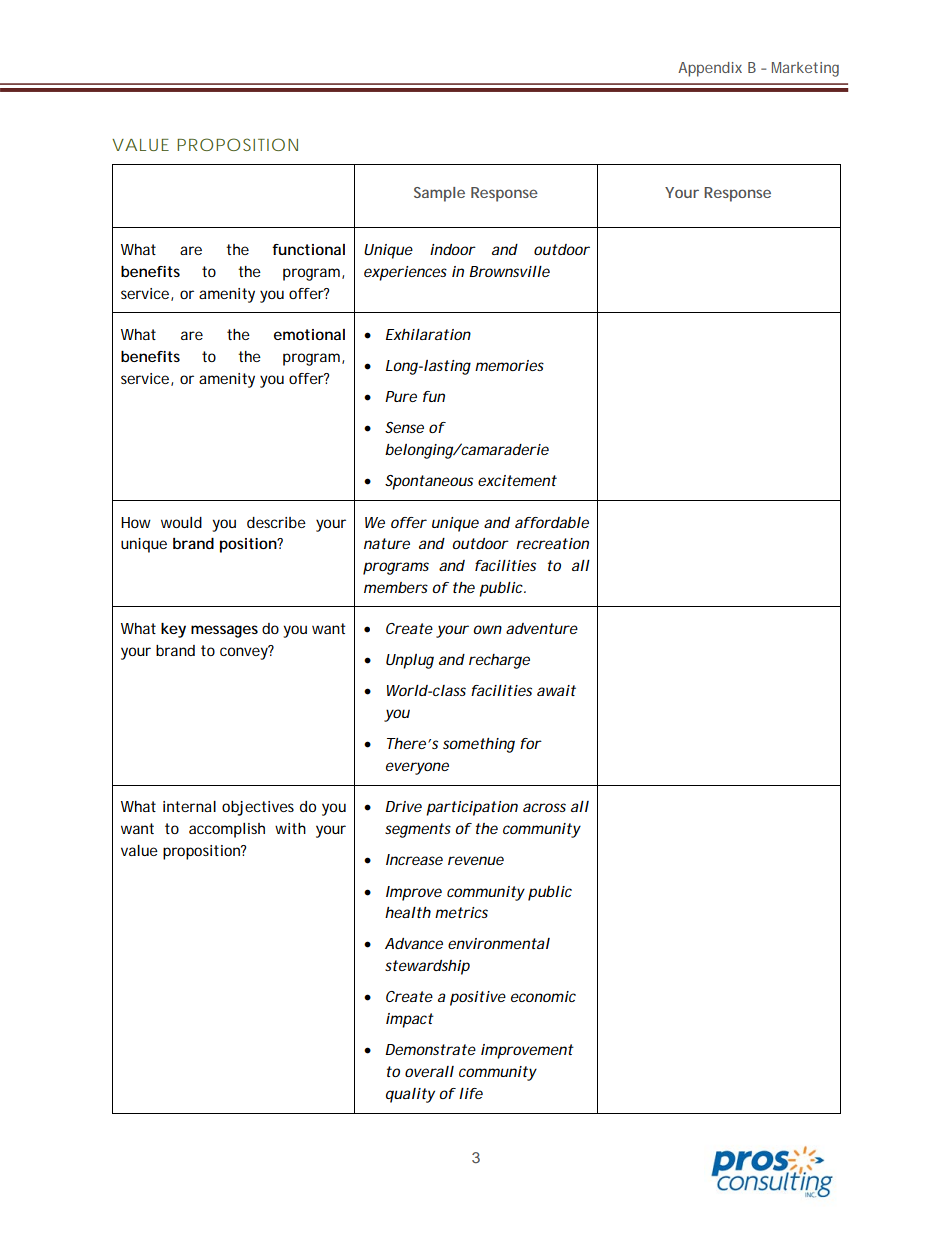 The width and height of the image is (952, 1233). I want to click on accomplish, so click(227, 830).
